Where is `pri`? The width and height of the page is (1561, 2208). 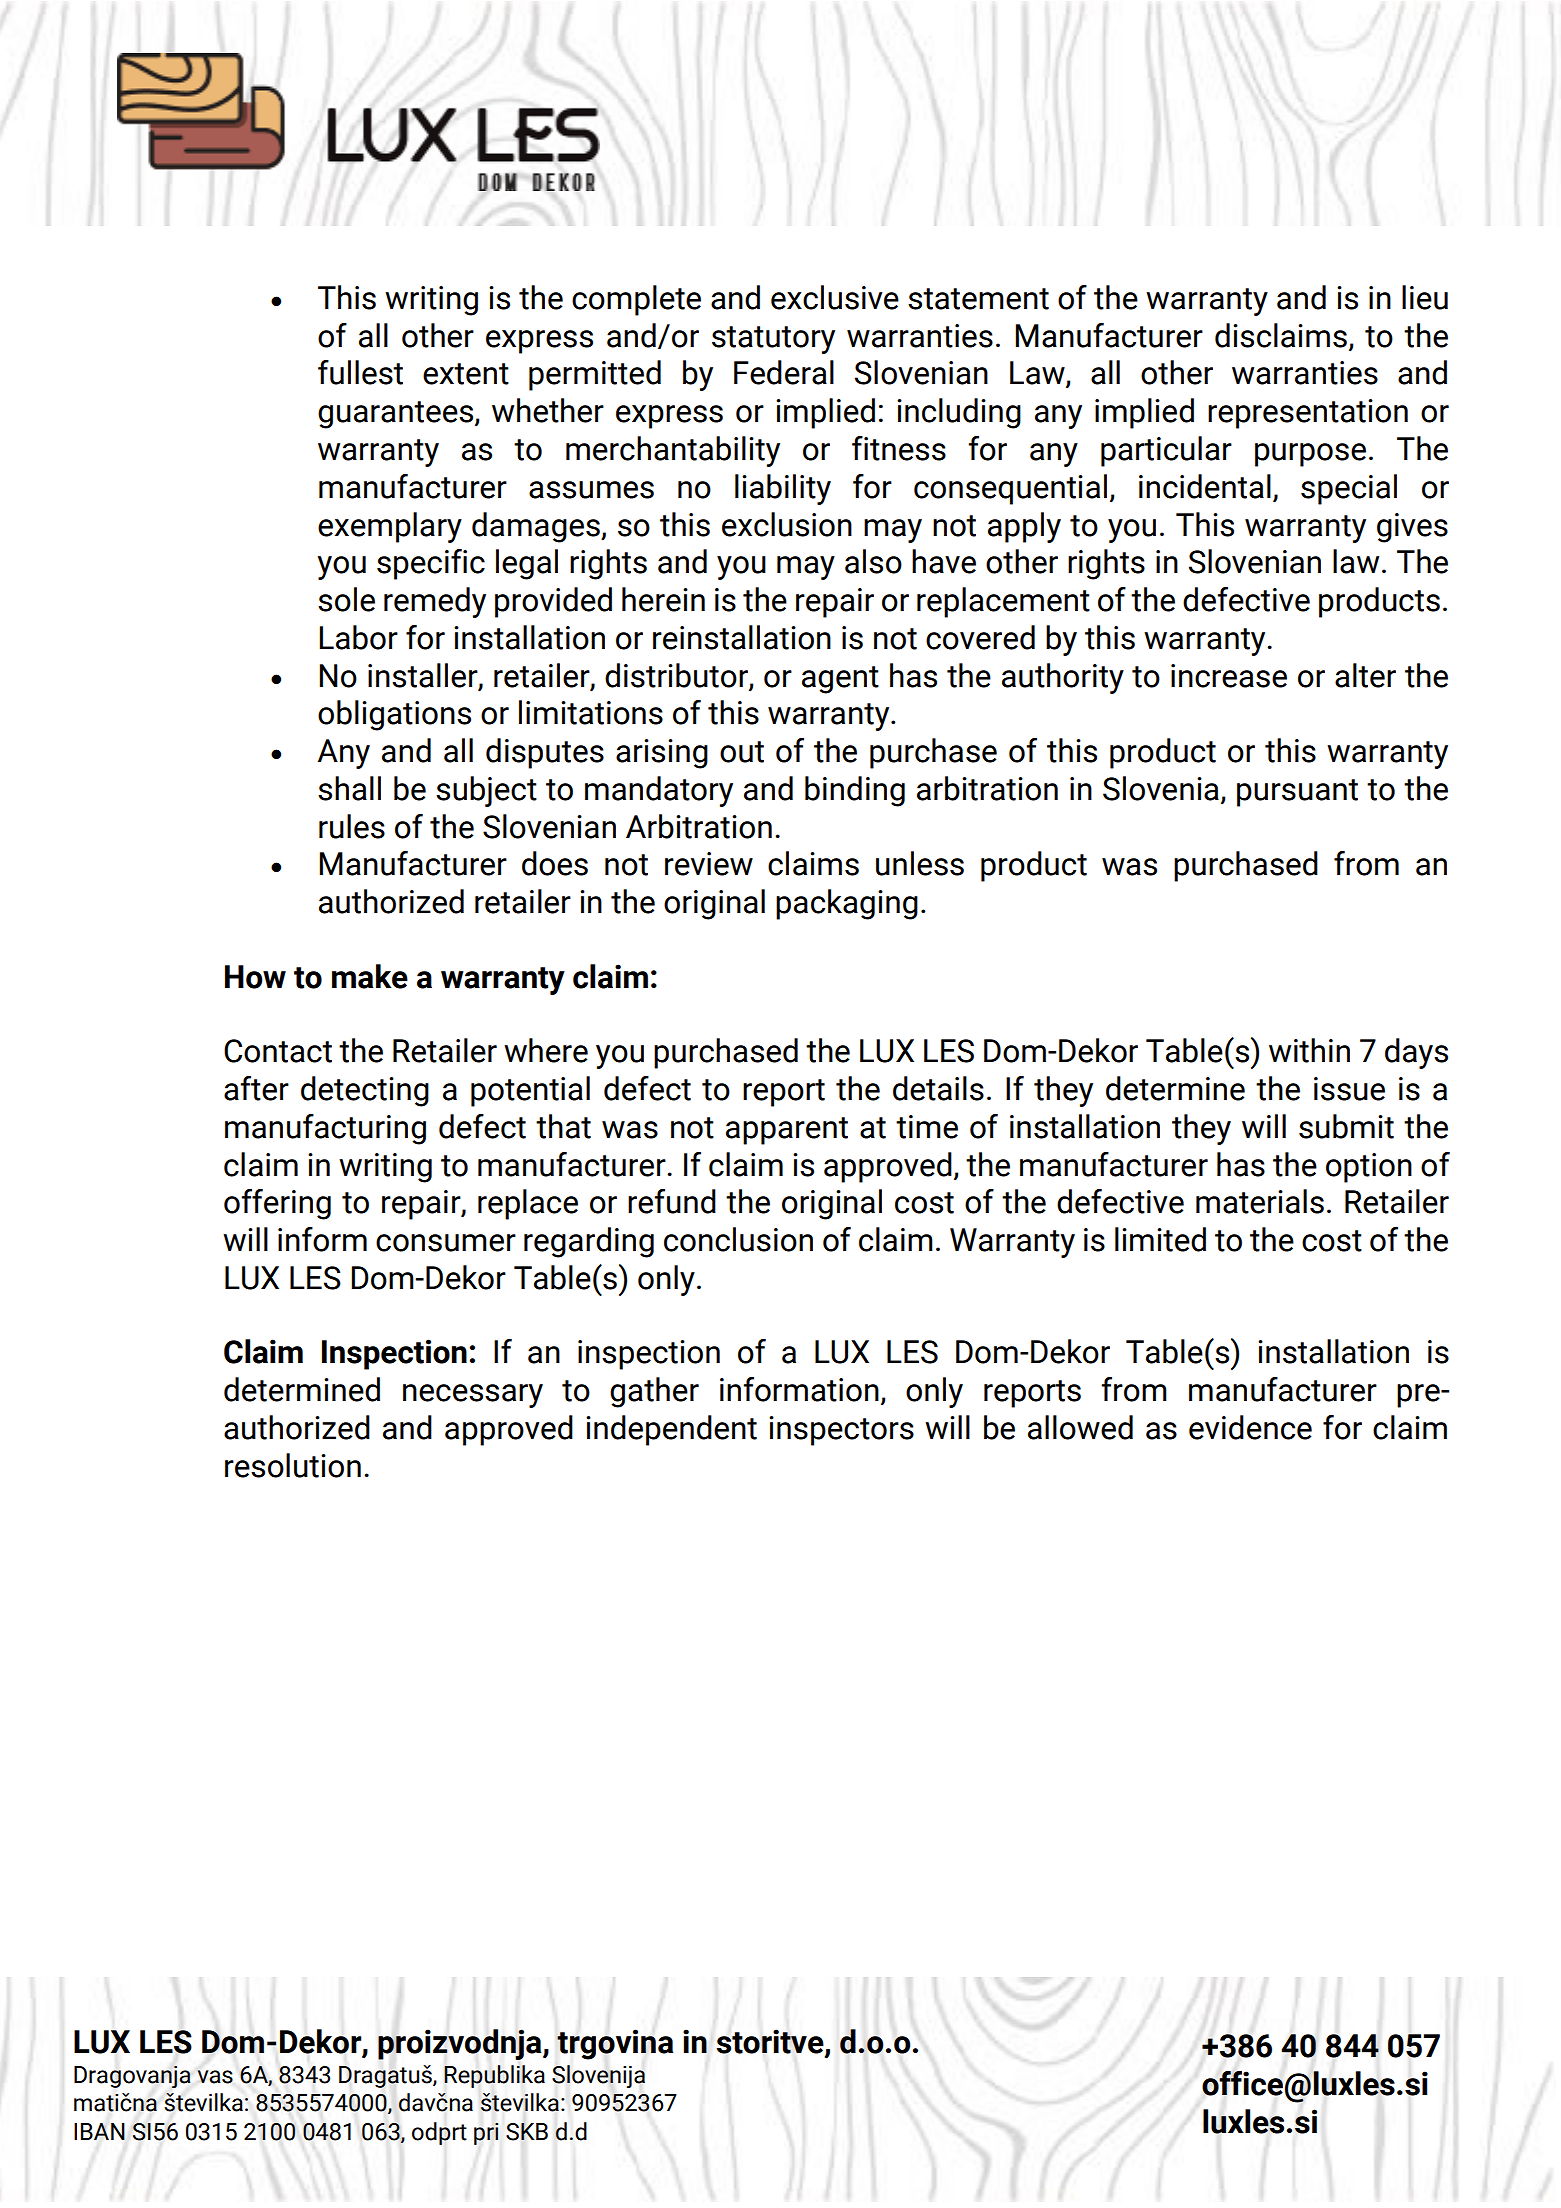 pri is located at coordinates (486, 2134).
